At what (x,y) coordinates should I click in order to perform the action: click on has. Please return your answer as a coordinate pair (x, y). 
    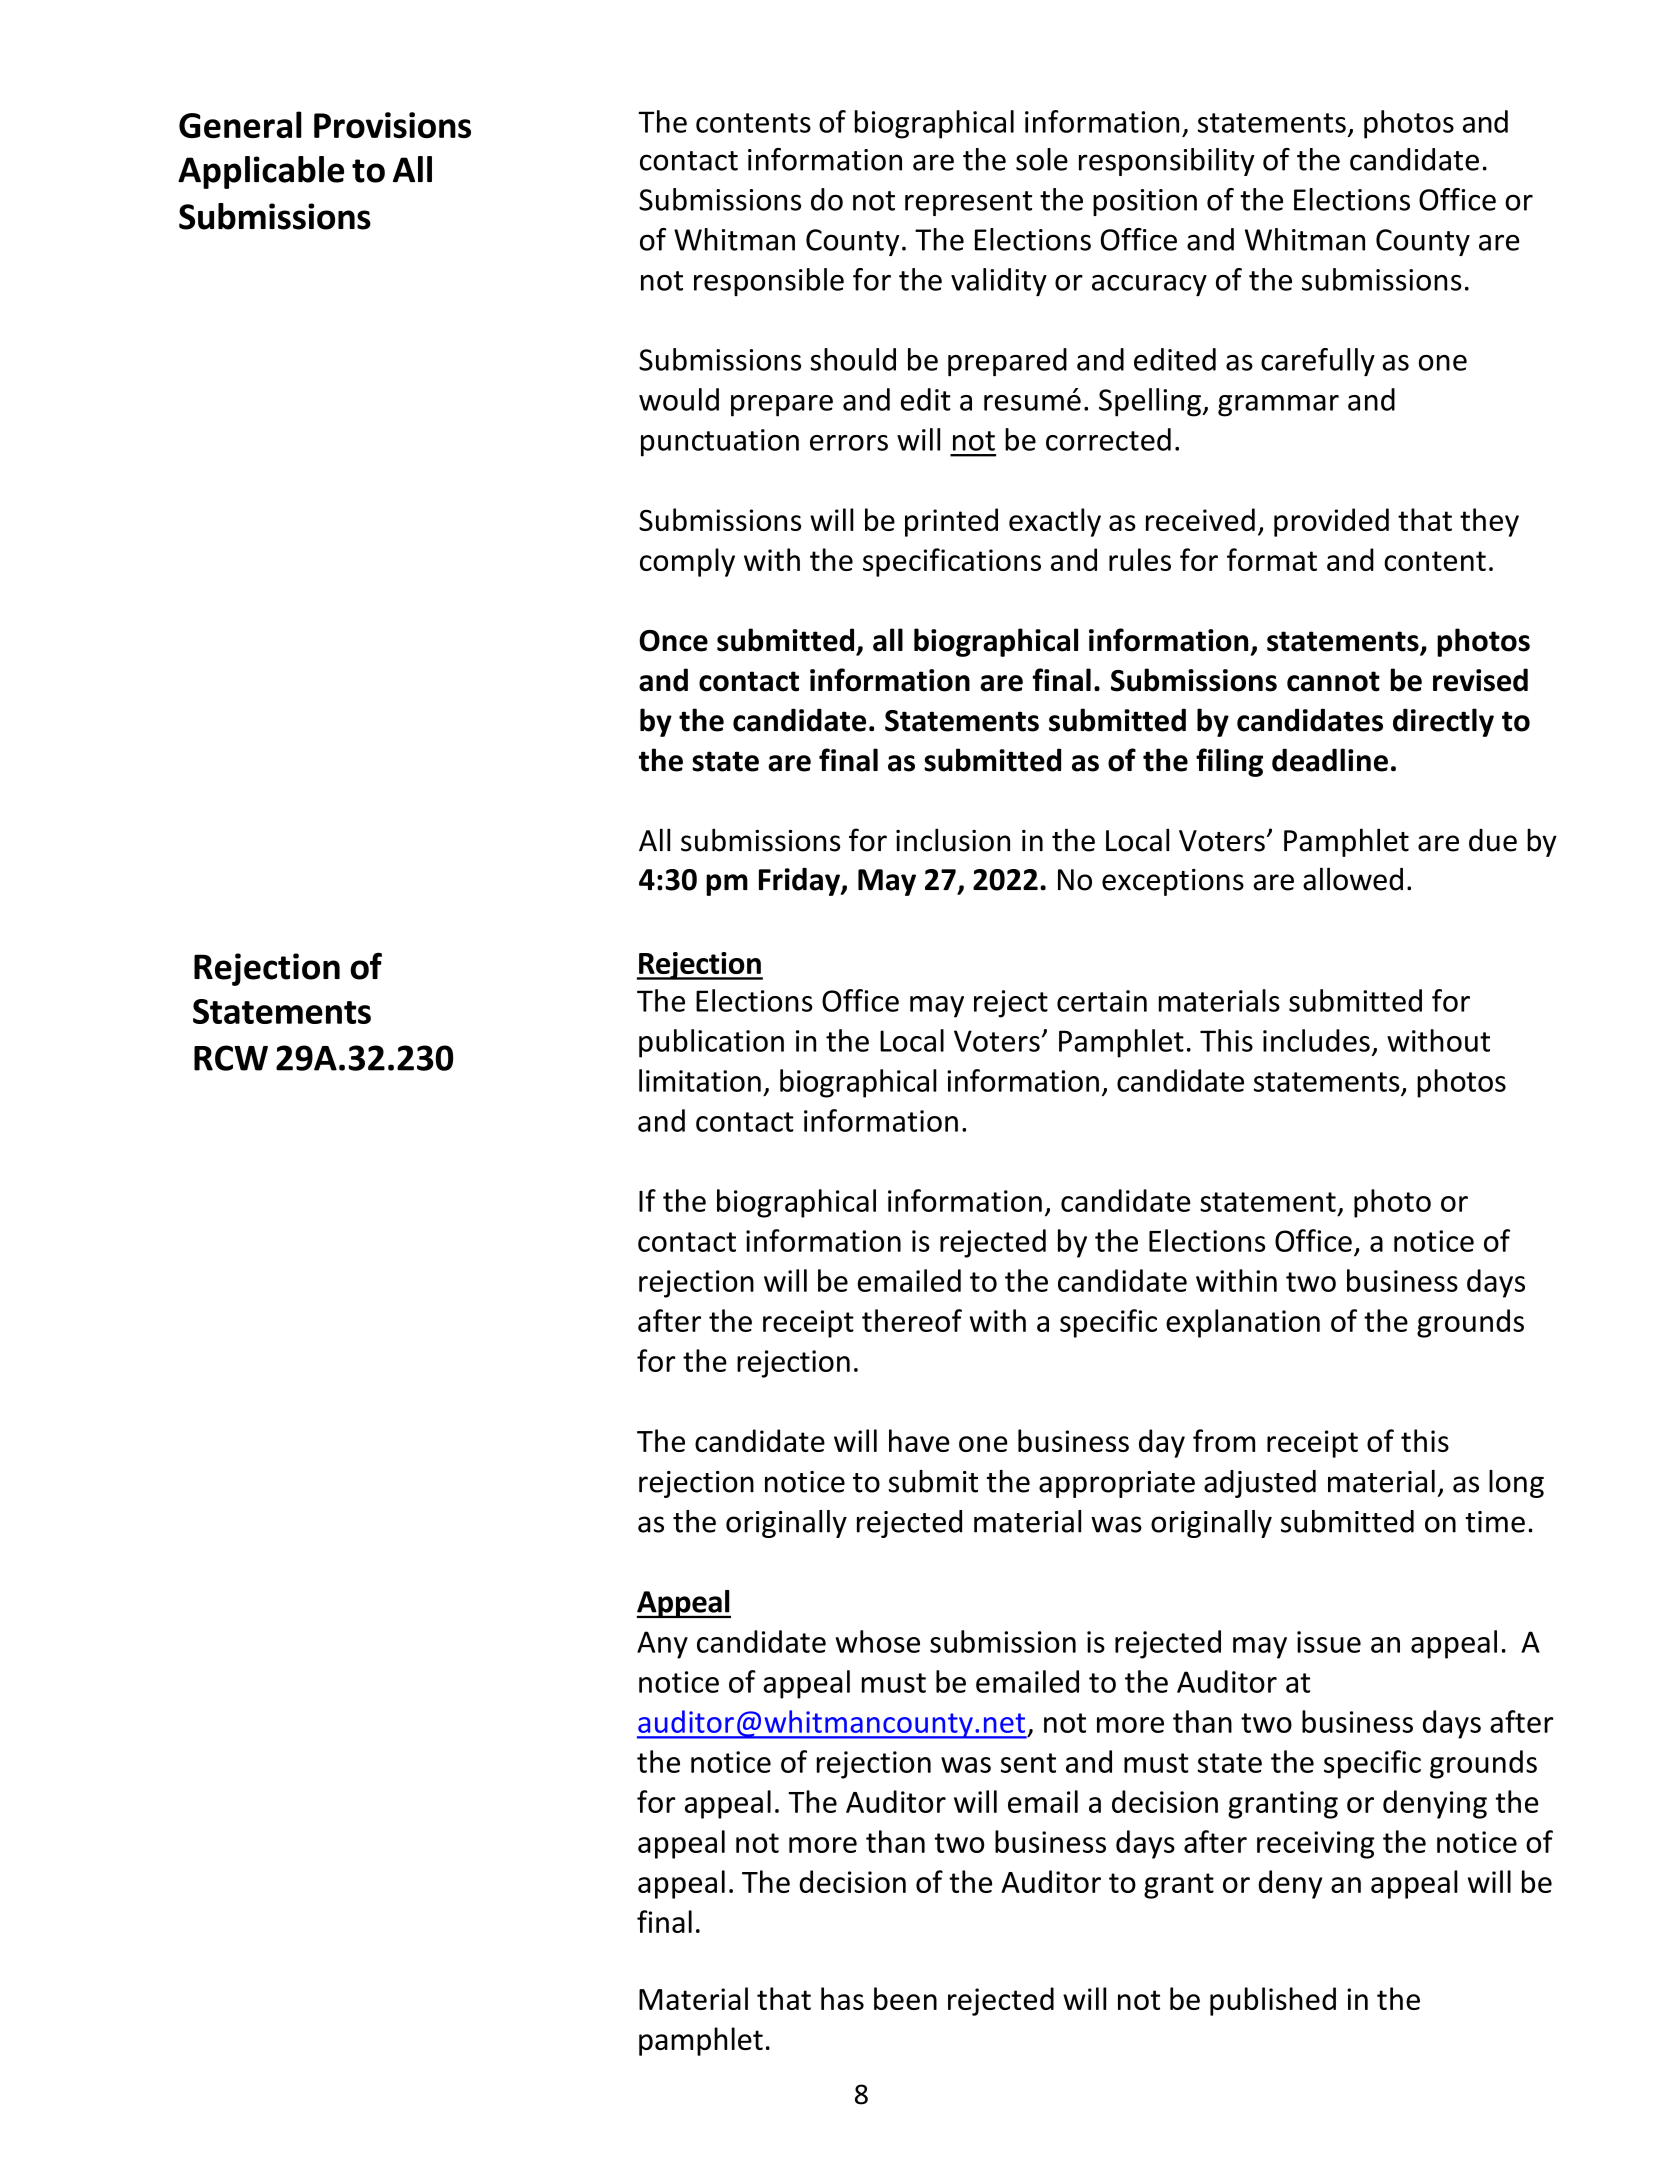
    Looking at the image, I should click on (842, 1998).
